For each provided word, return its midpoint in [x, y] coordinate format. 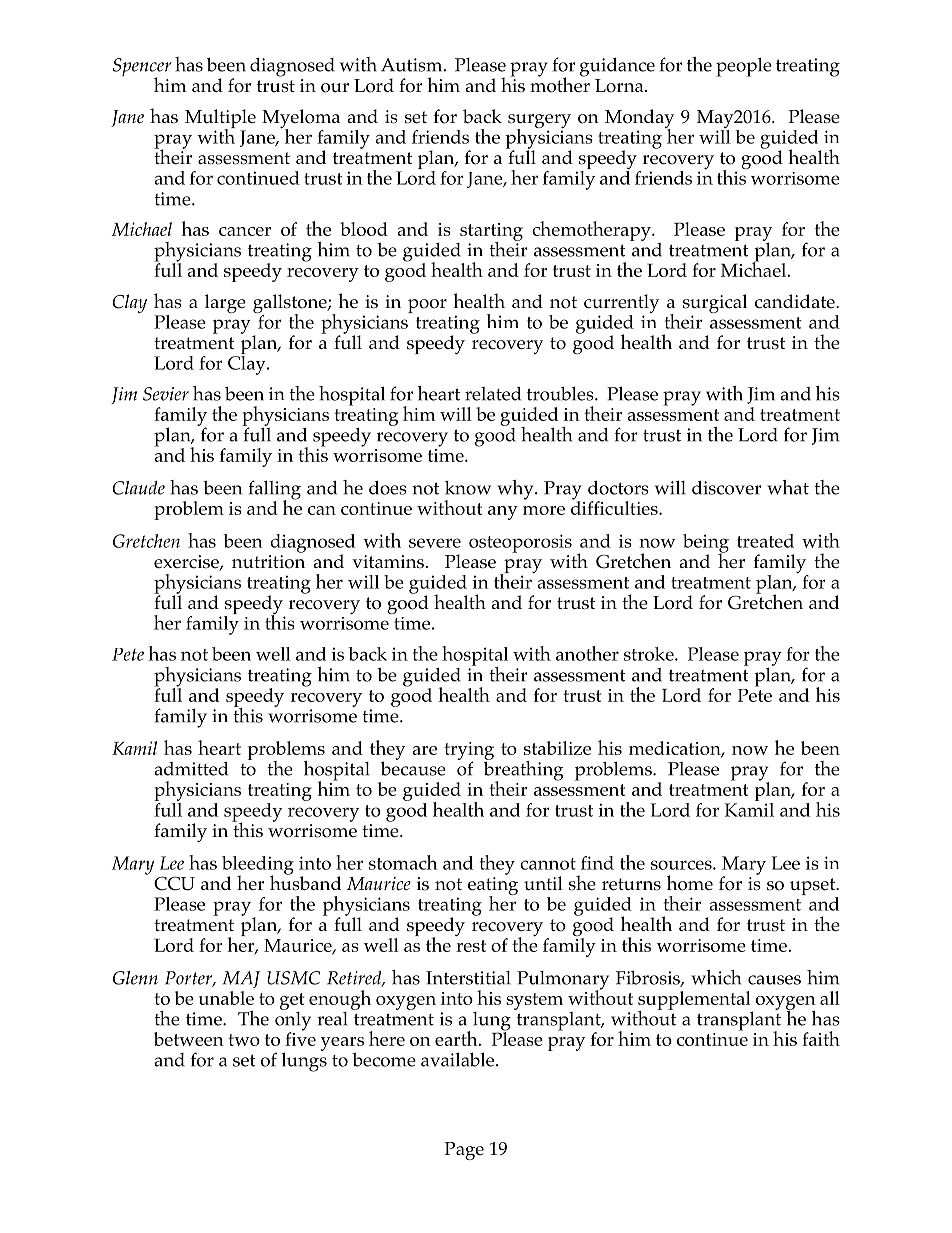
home [690, 883]
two [244, 1040]
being [706, 544]
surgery [539, 122]
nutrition [268, 562]
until [543, 883]
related [493, 394]
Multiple [220, 120]
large [225, 303]
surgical [715, 303]
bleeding [258, 866]
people [744, 67]
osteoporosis [520, 543]
